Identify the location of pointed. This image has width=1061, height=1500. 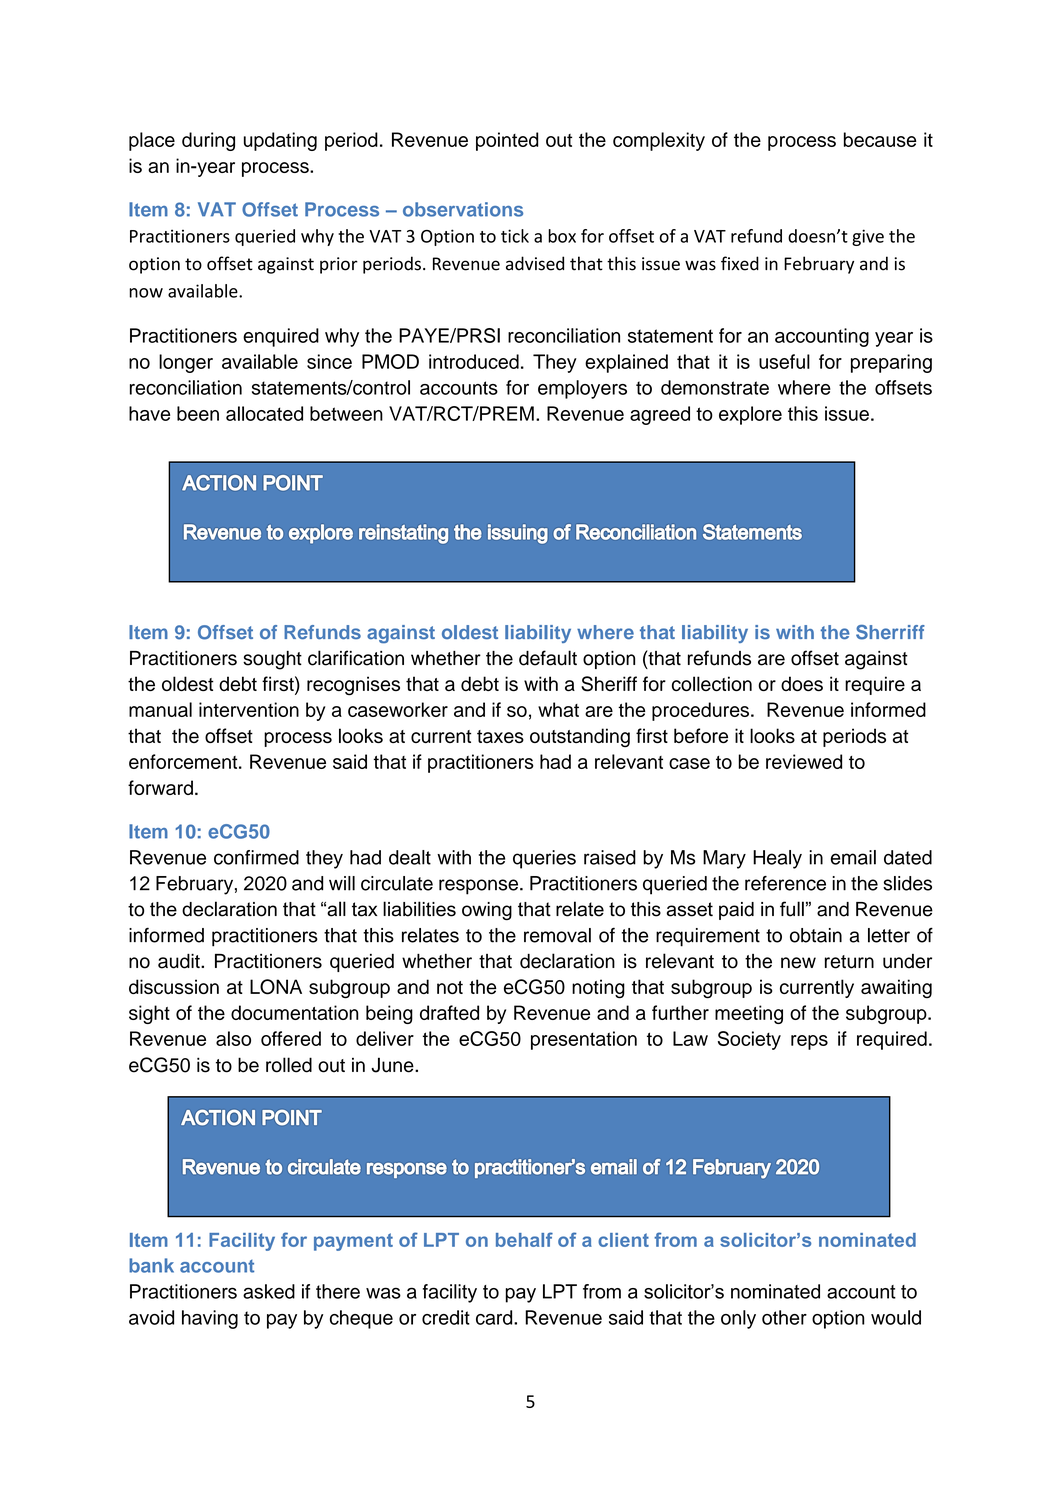
(507, 141).
